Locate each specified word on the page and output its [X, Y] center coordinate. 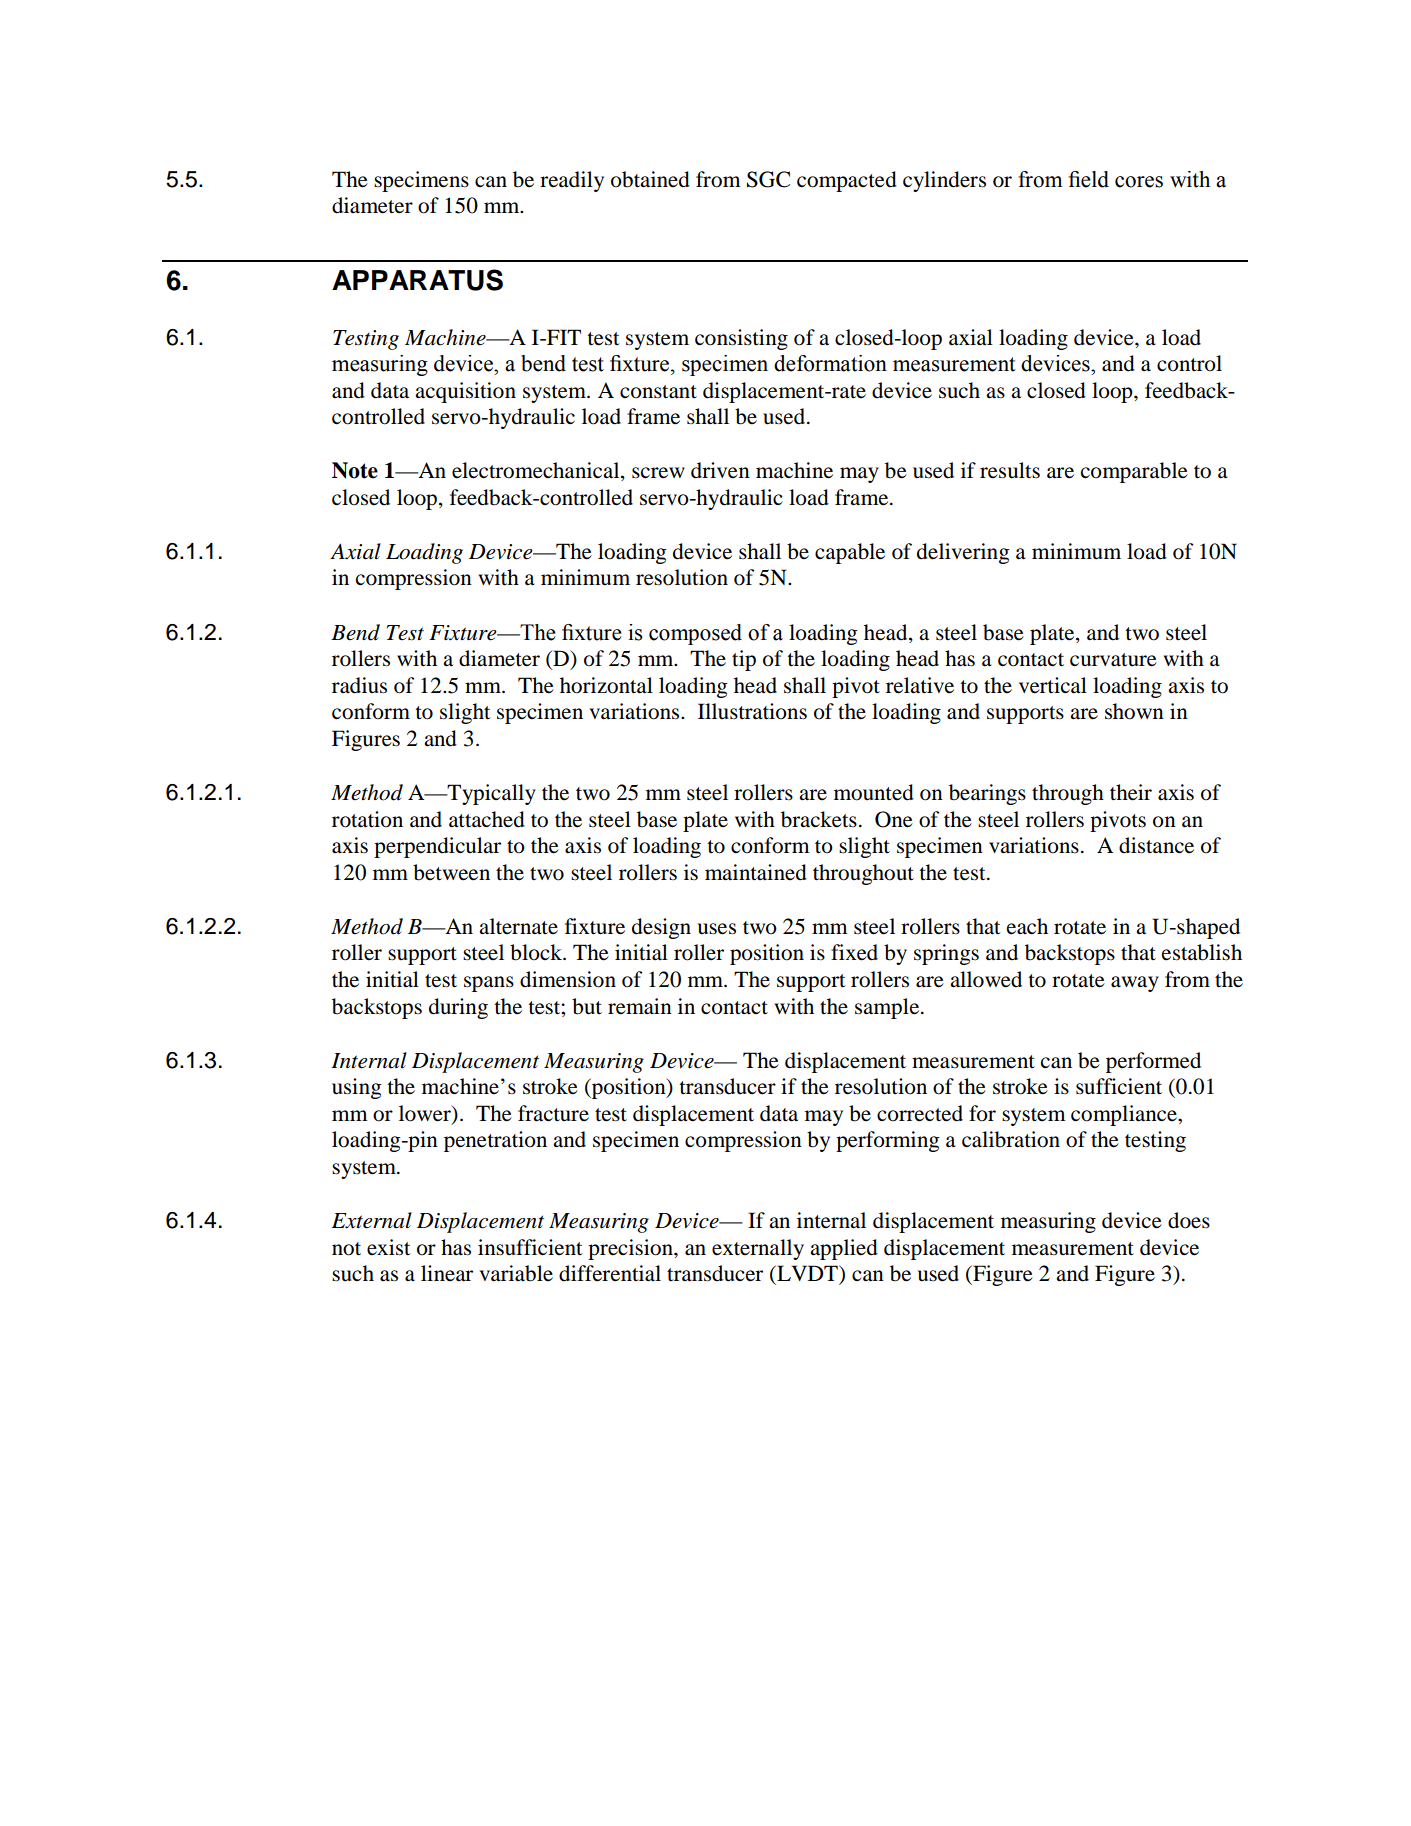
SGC [768, 179]
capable [850, 553]
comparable [1134, 472]
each [1027, 926]
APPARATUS [417, 280]
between [451, 872]
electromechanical [537, 471]
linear [447, 1273]
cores [1139, 182]
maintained [756, 872]
